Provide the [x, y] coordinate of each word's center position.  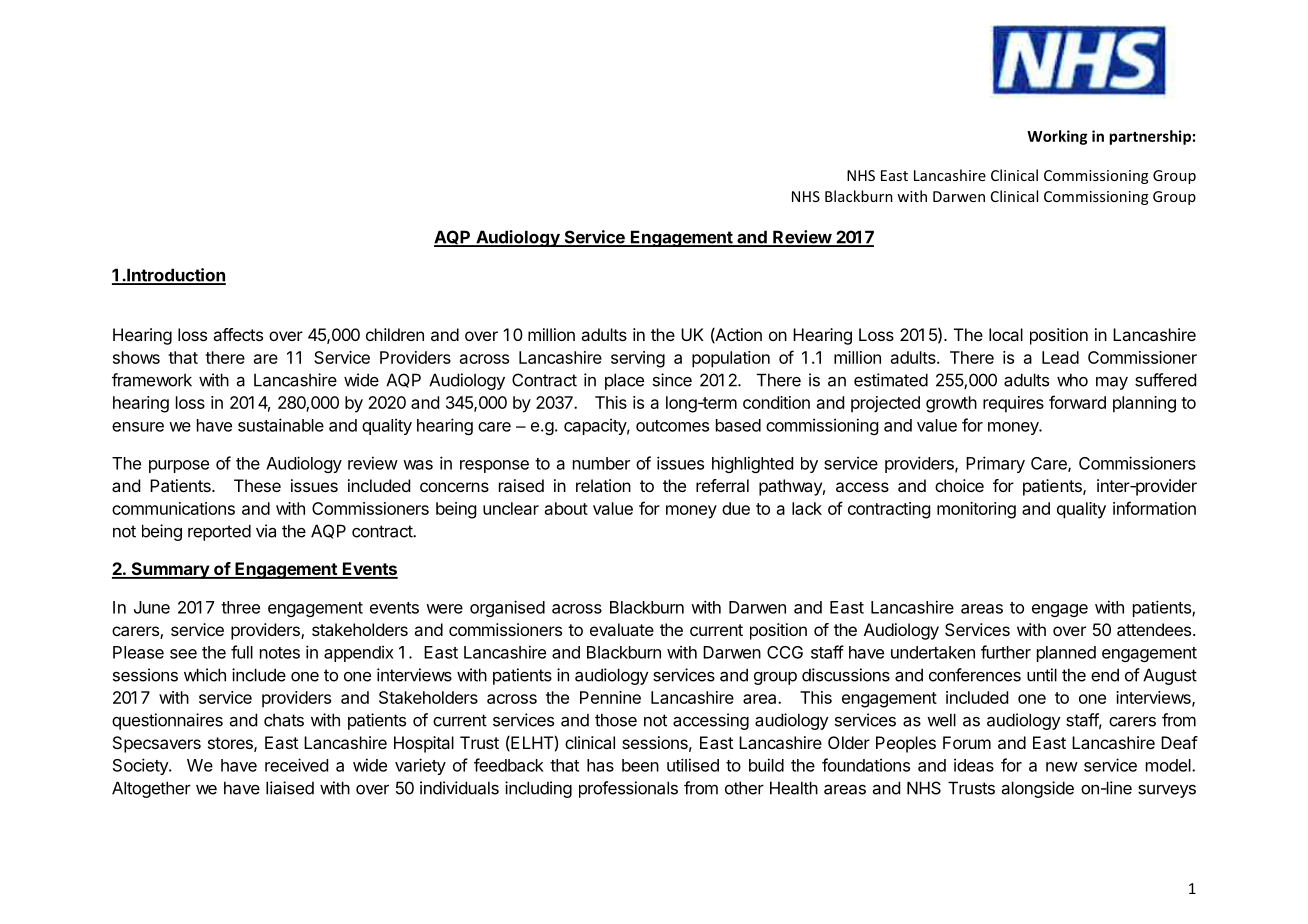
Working [1057, 137]
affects [238, 334]
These [257, 485]
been [640, 765]
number [601, 463]
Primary [995, 464]
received [296, 765]
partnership [1150, 137]
